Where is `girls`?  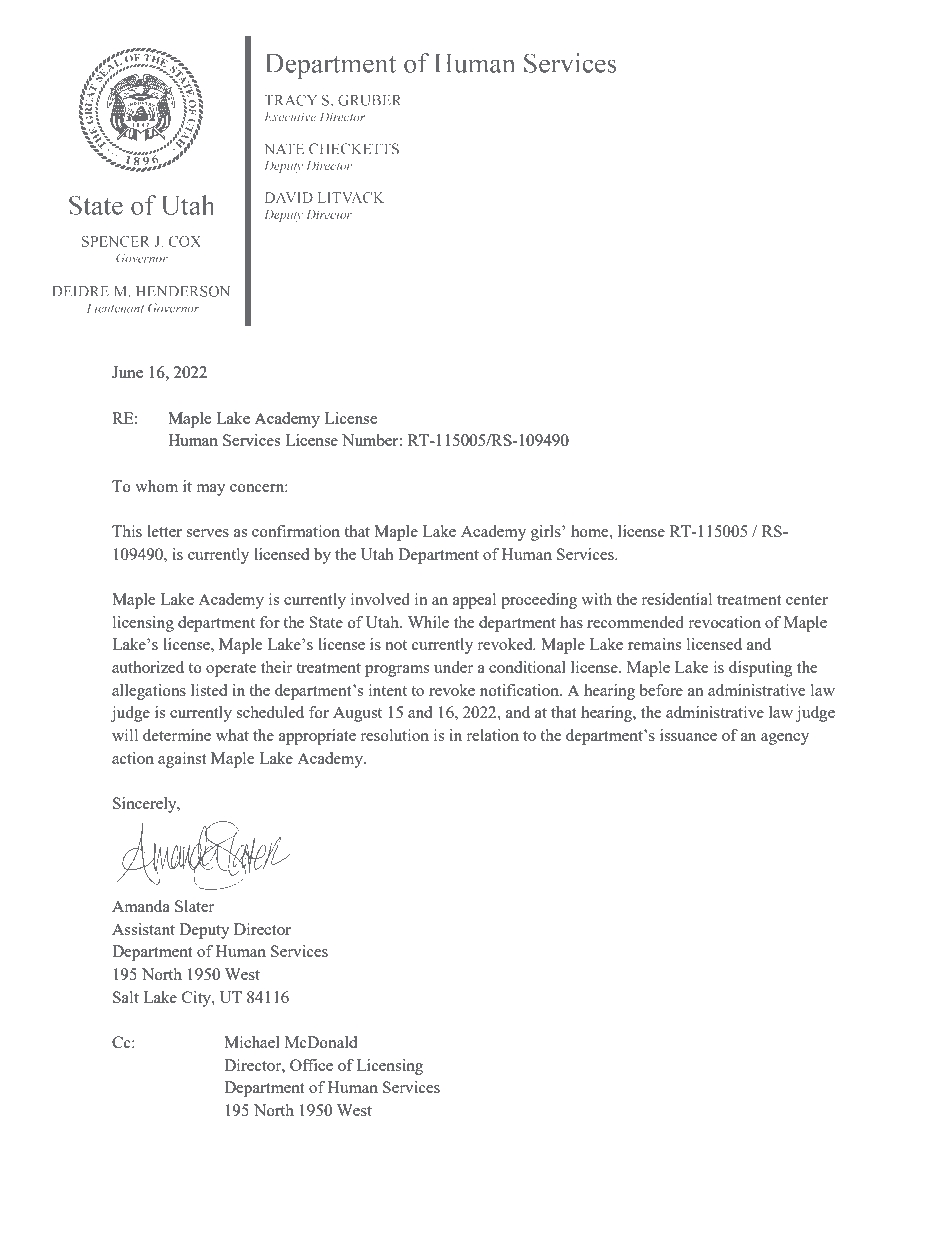
girls is located at coordinates (547, 533).
